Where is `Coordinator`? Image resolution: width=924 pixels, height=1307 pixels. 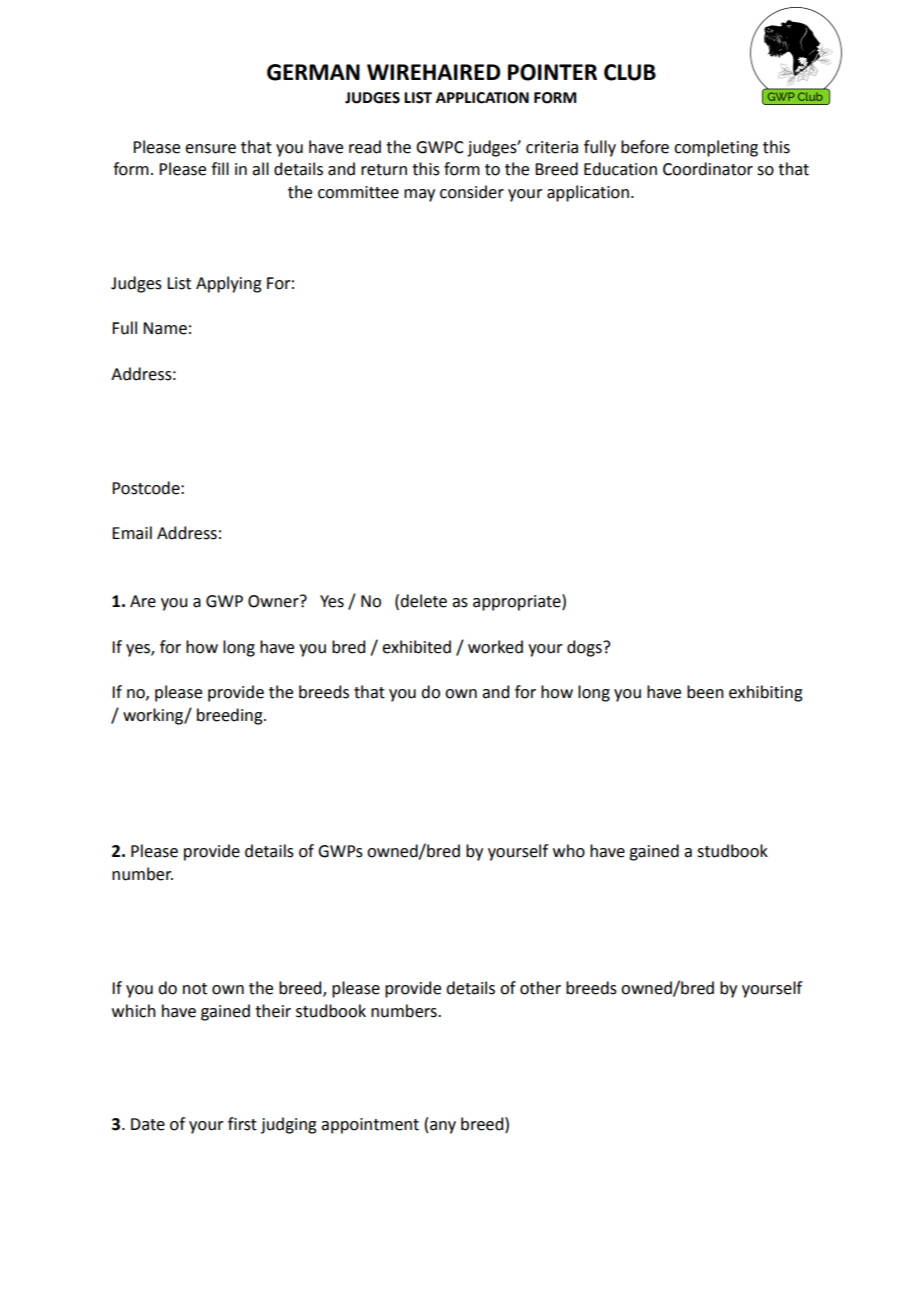
Coordinator is located at coordinates (708, 169).
